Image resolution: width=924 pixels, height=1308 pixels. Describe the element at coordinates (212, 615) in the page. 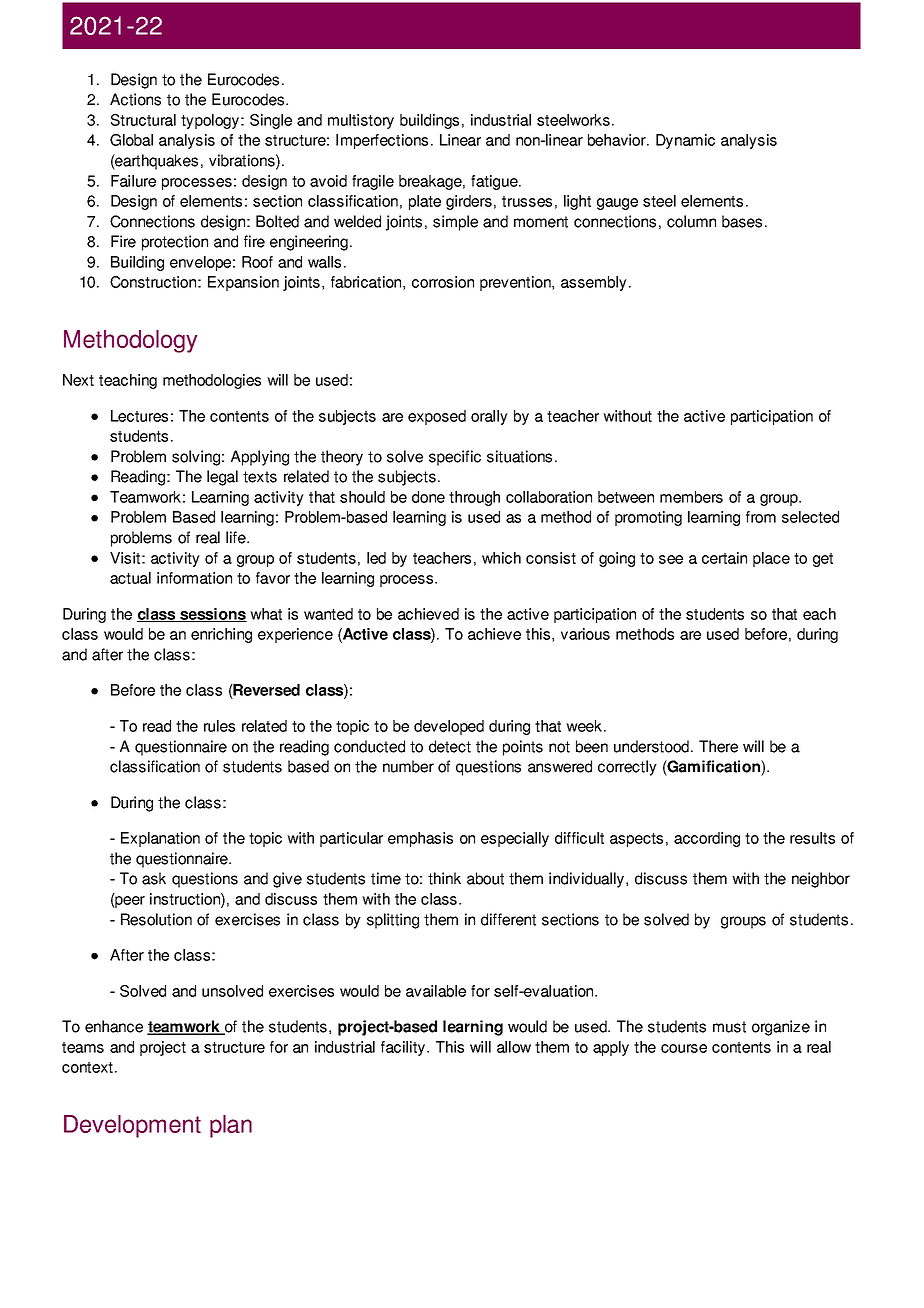

I see `sessions` at that location.
